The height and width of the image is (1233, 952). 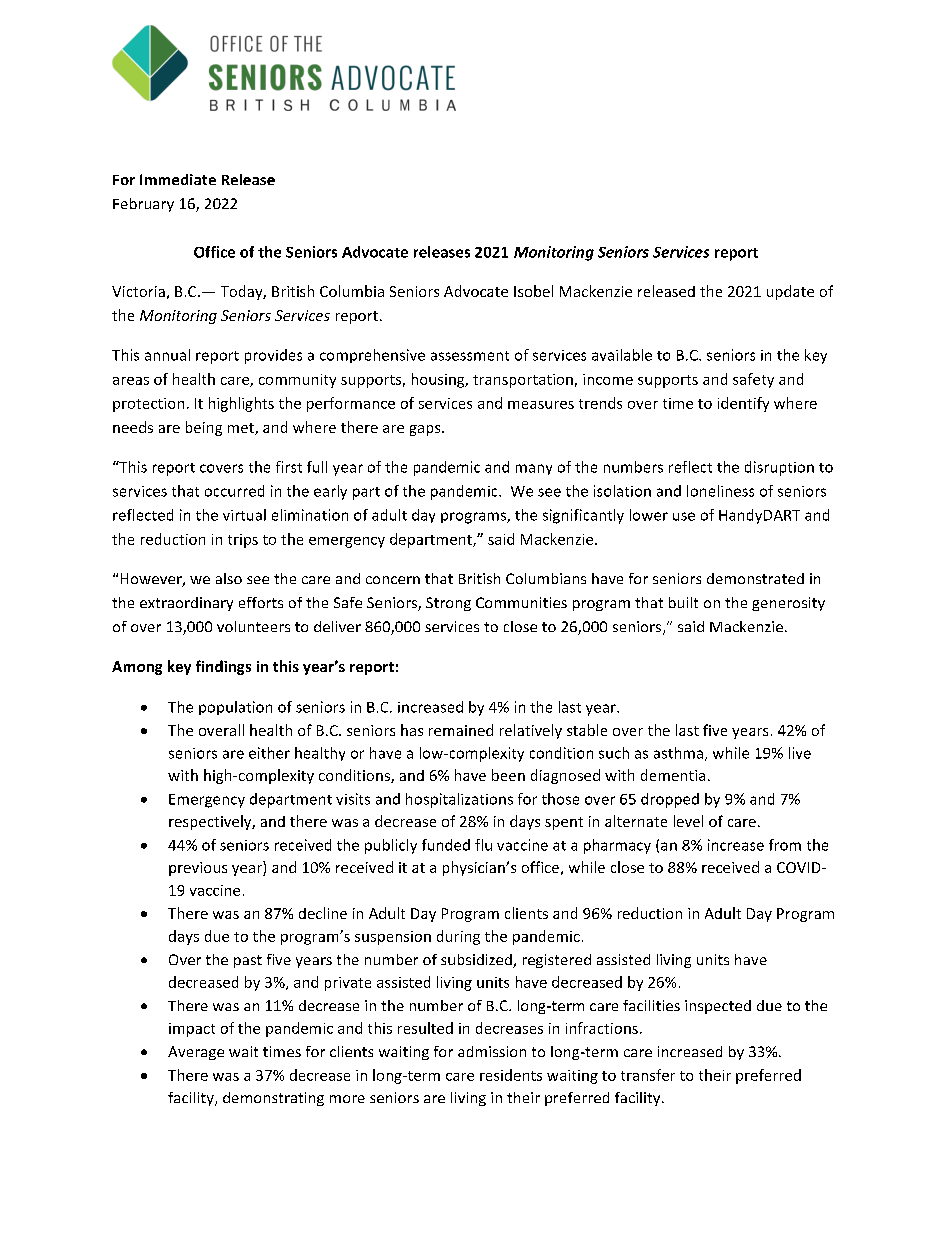 I want to click on gaps, so click(x=426, y=430).
